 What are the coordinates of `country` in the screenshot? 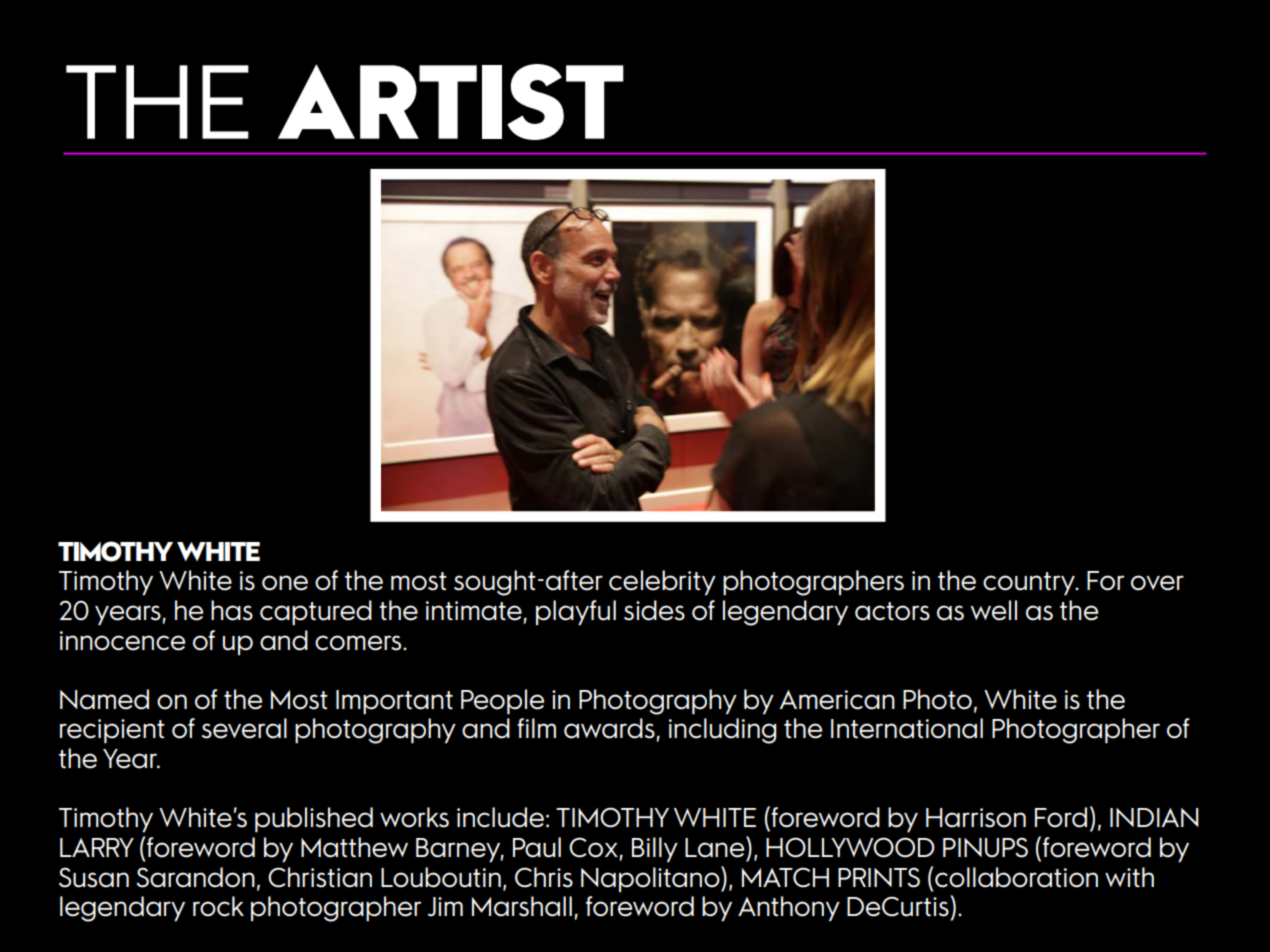 It's located at (1030, 584).
